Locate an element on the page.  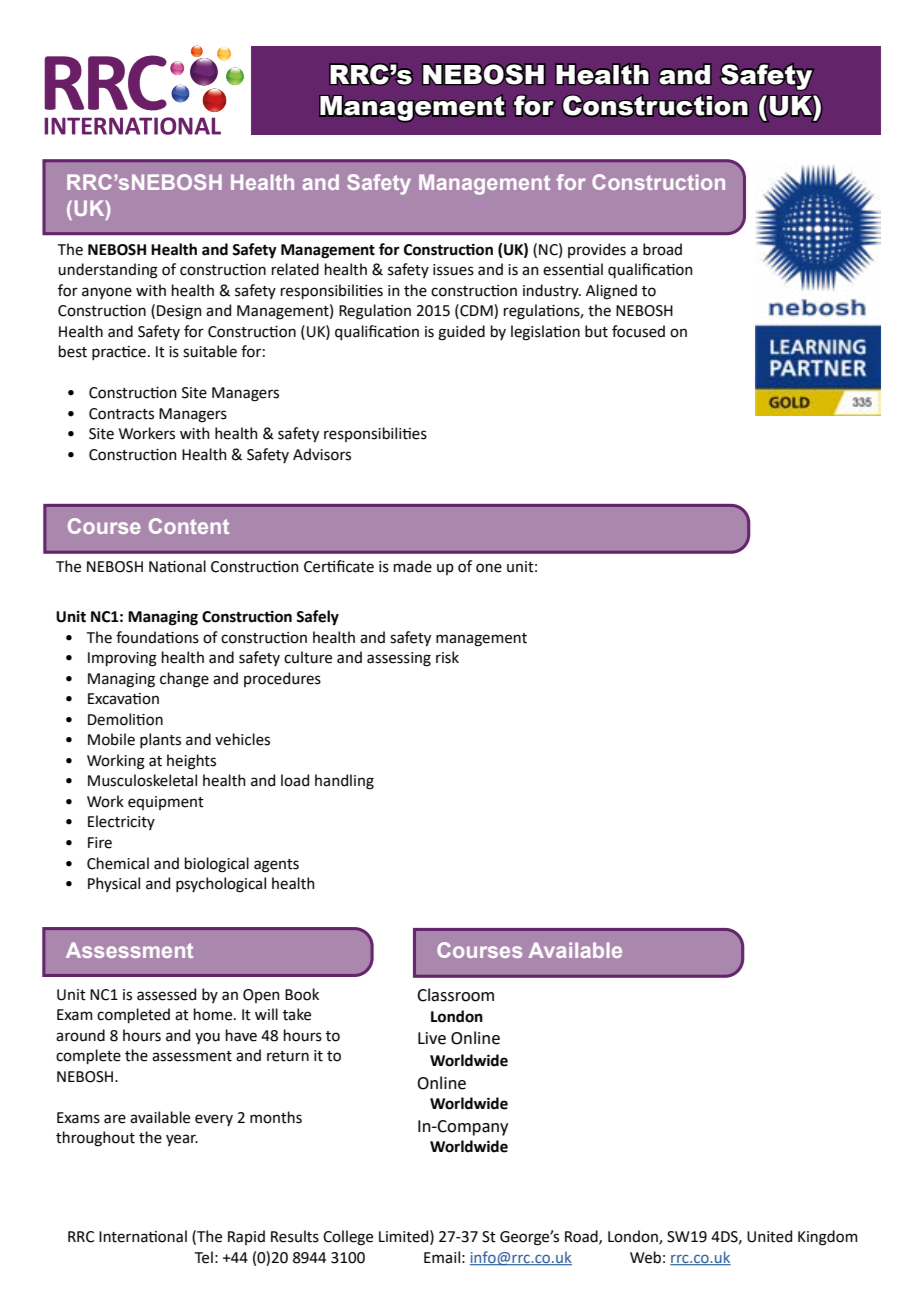
understanding is located at coordinates (108, 271).
